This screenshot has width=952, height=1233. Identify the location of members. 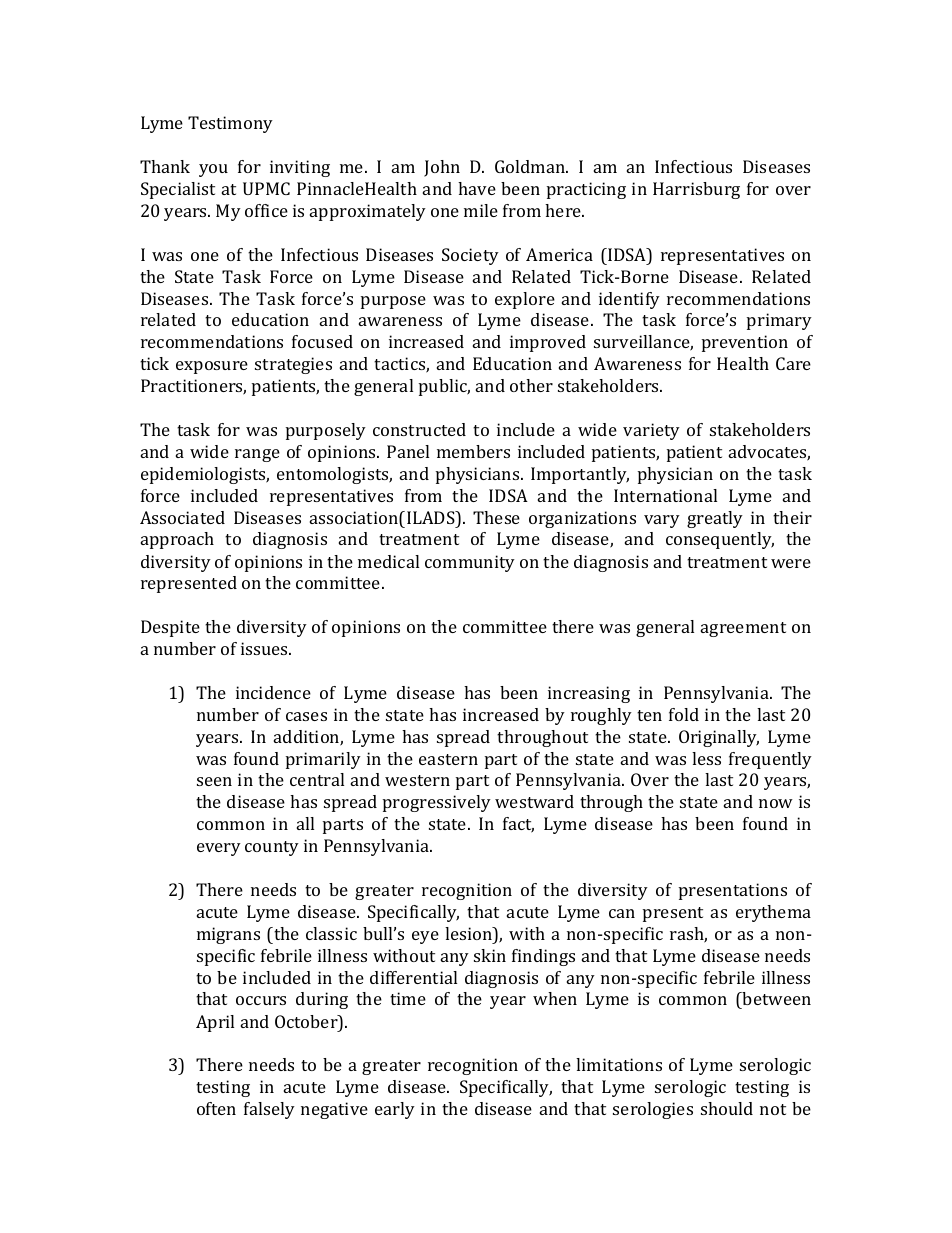
(473, 451).
